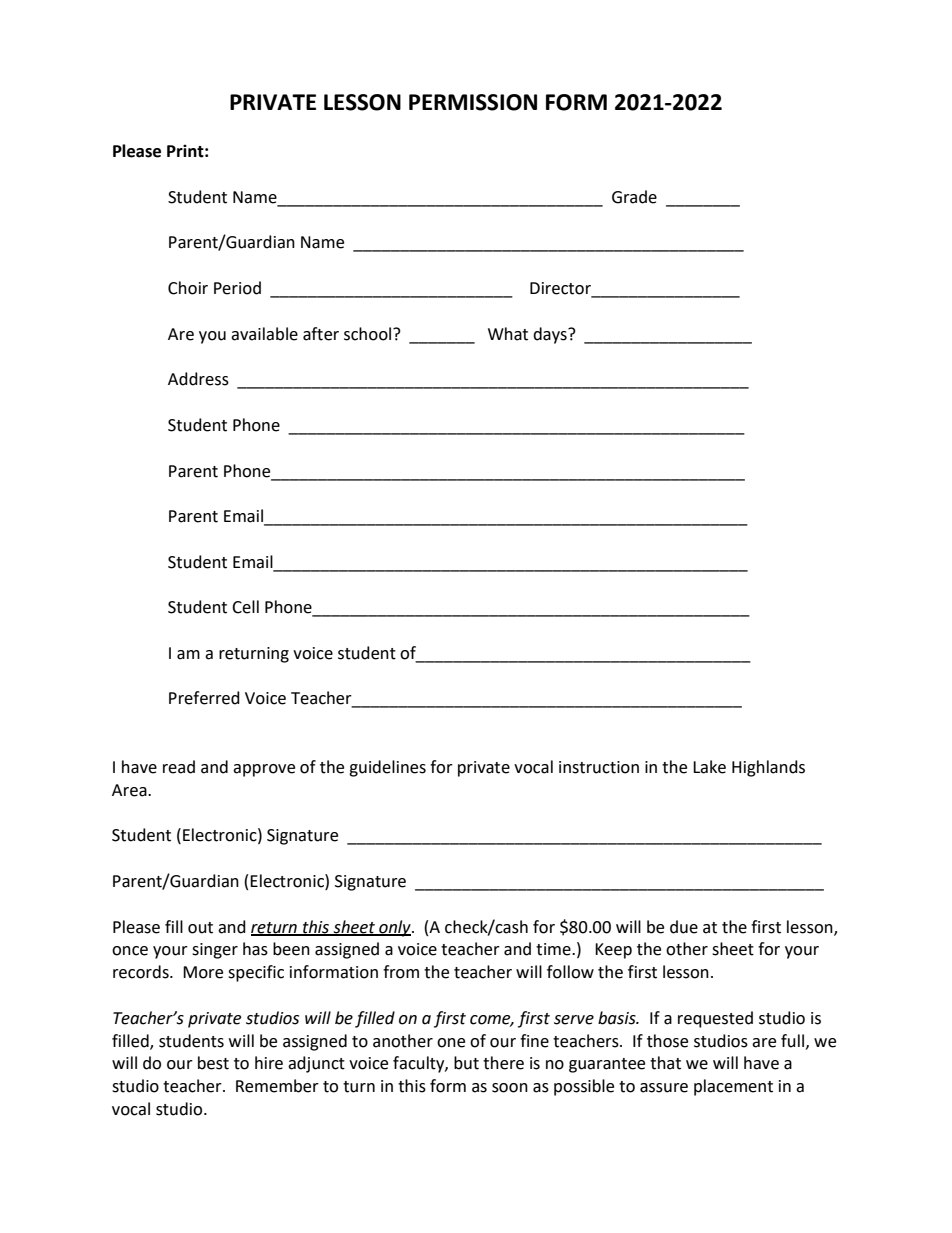 The height and width of the screenshot is (1233, 952). What do you see at coordinates (188, 288) in the screenshot?
I see `Choir` at bounding box center [188, 288].
